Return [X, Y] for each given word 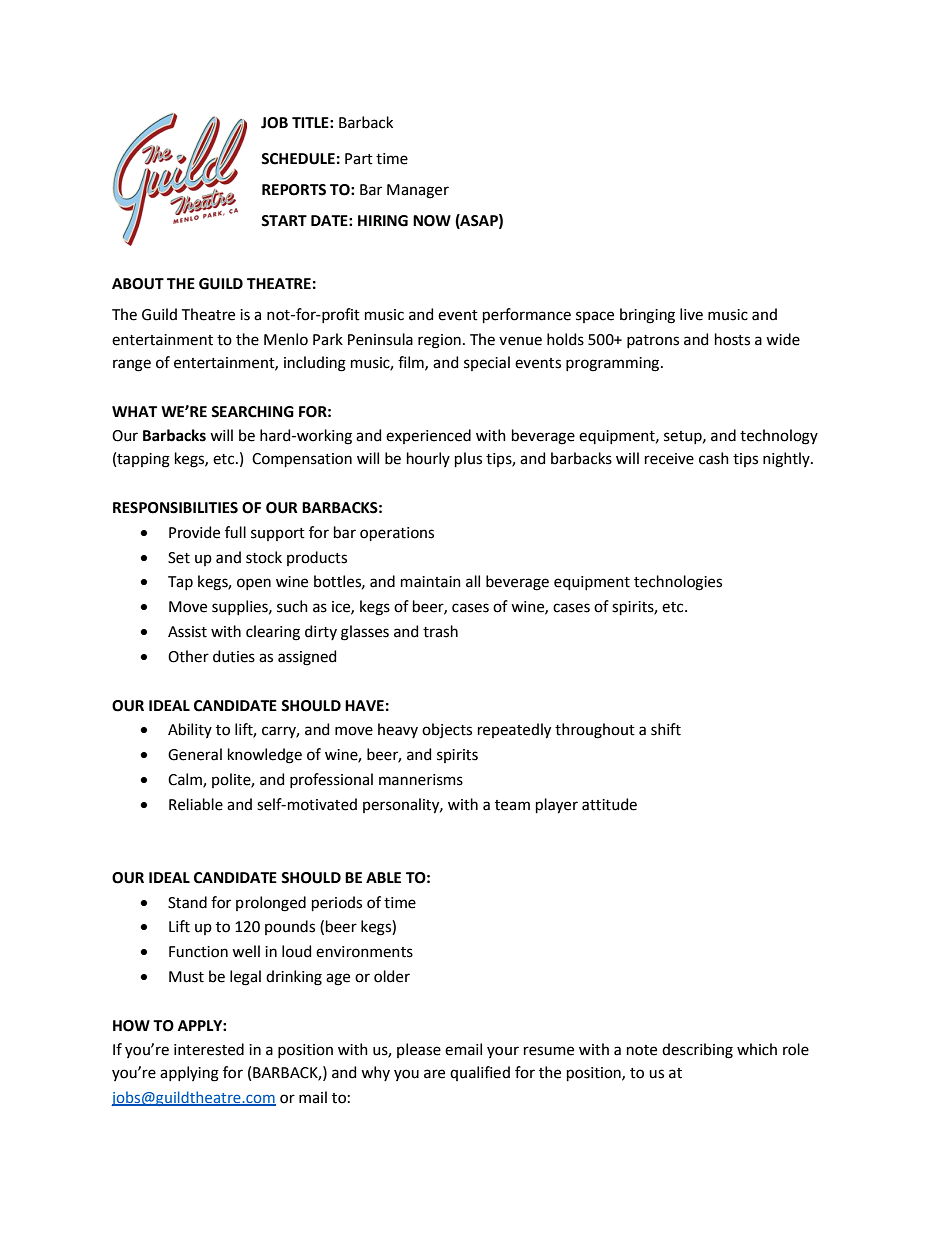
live [691, 314]
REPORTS [294, 190]
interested [209, 1049]
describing [697, 1051]
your [503, 1052]
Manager [418, 191]
